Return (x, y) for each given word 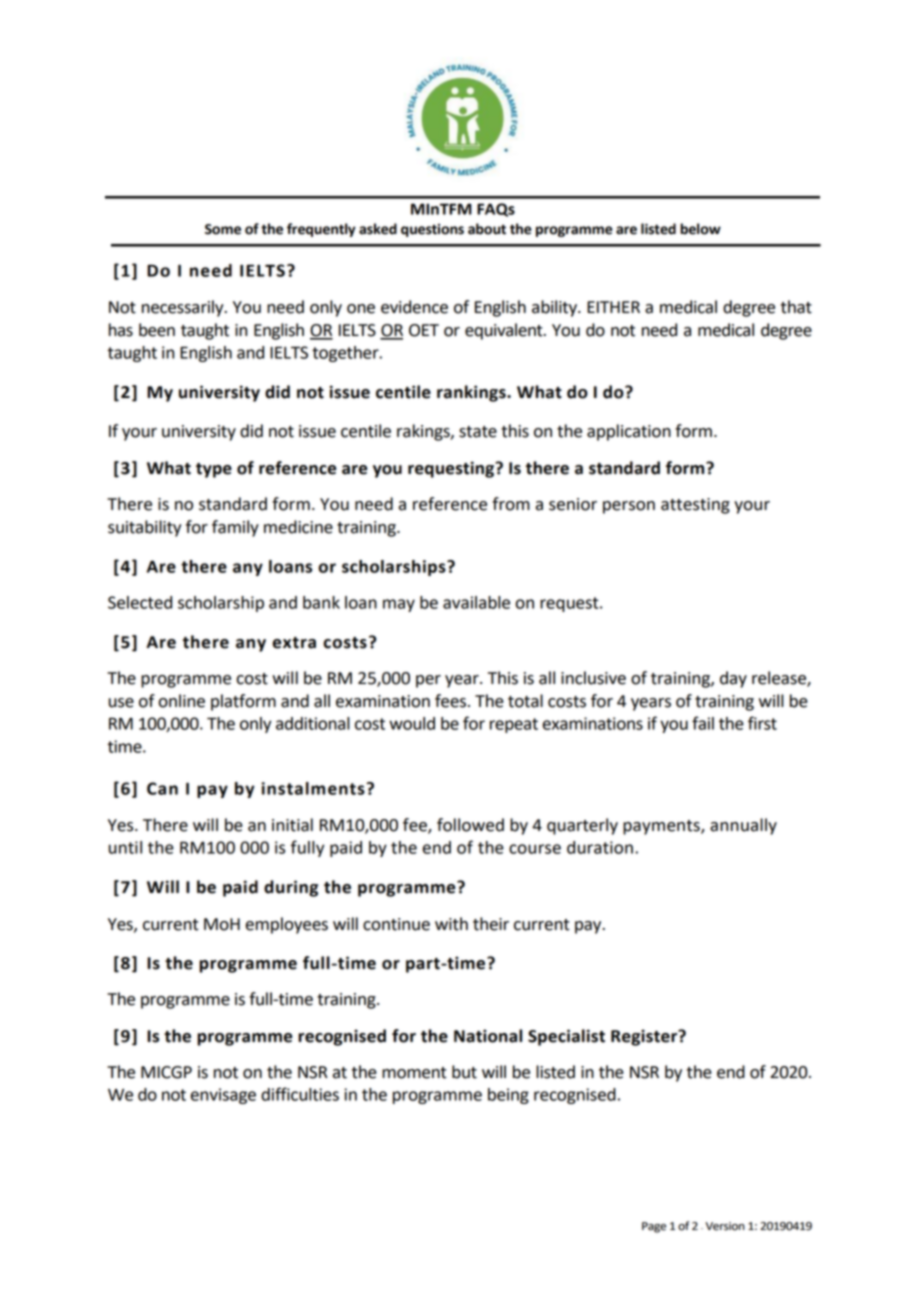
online (182, 701)
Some (223, 229)
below (700, 229)
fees (450, 701)
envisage (223, 1096)
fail (703, 723)
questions (432, 230)
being (508, 1096)
